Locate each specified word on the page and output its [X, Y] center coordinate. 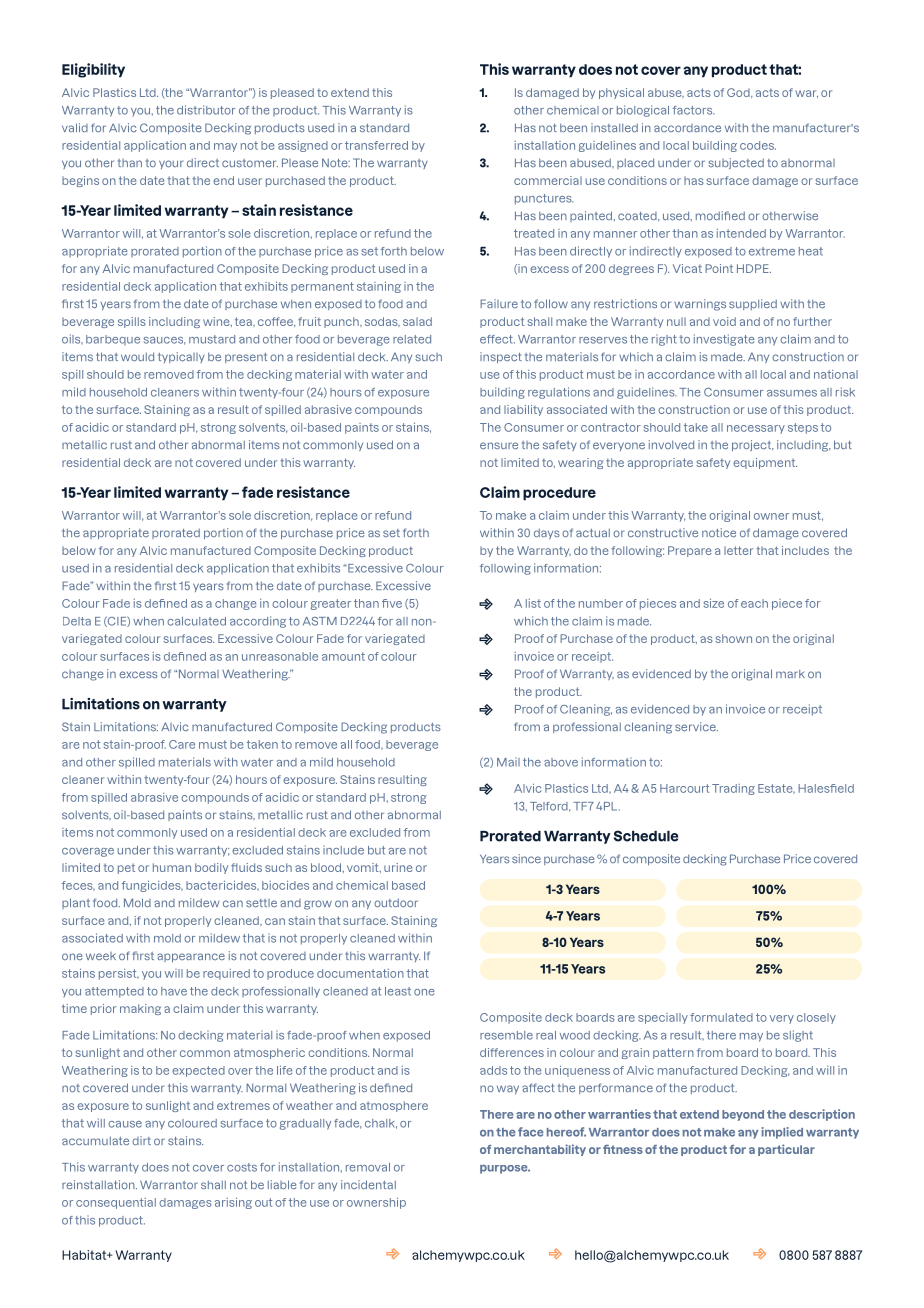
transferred [376, 145]
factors [694, 110]
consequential [116, 1203]
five [392, 603]
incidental [368, 1184]
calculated [196, 621]
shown [733, 638]
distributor [206, 110]
